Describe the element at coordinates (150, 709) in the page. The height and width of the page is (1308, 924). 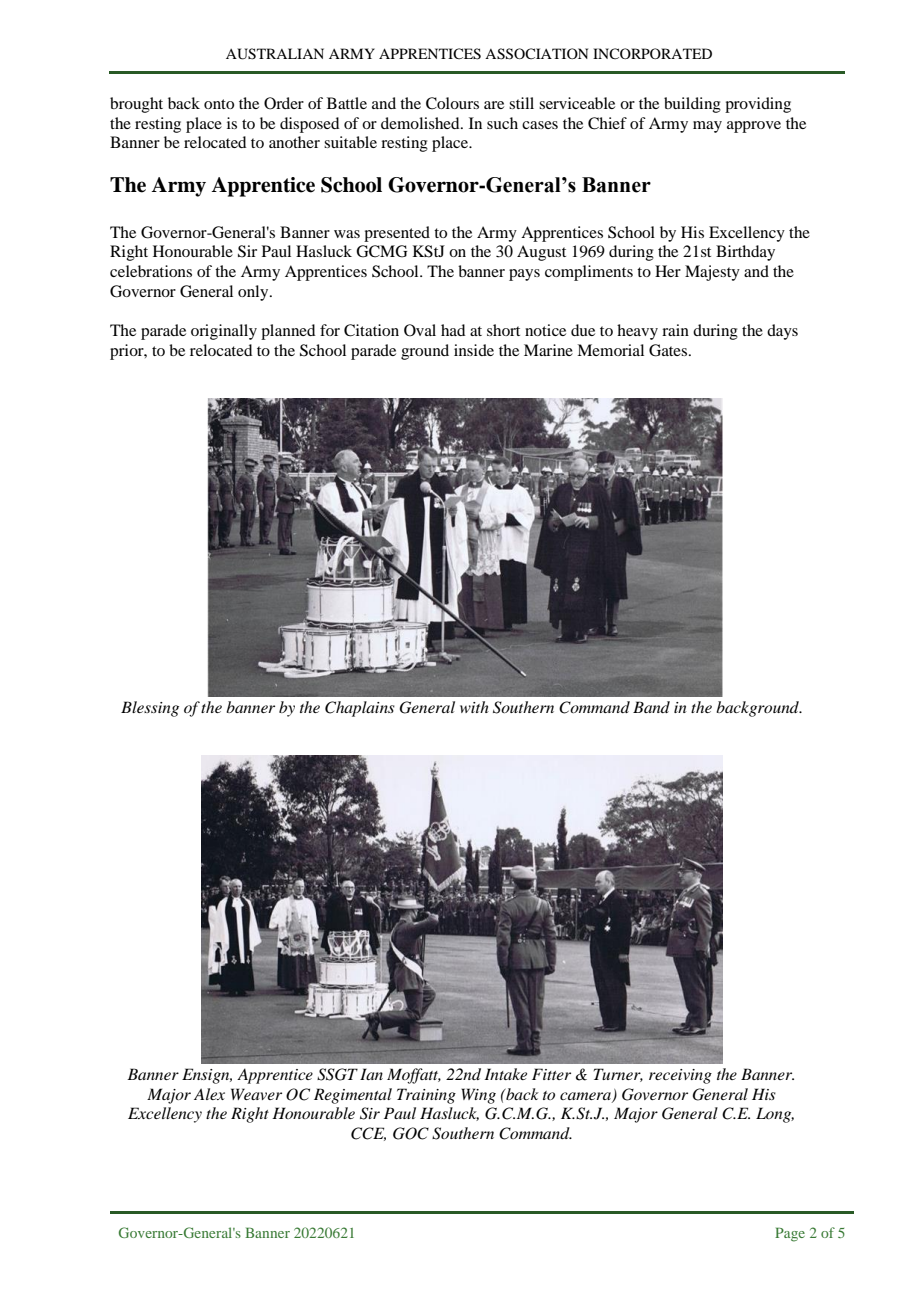
I see `Blessing` at that location.
